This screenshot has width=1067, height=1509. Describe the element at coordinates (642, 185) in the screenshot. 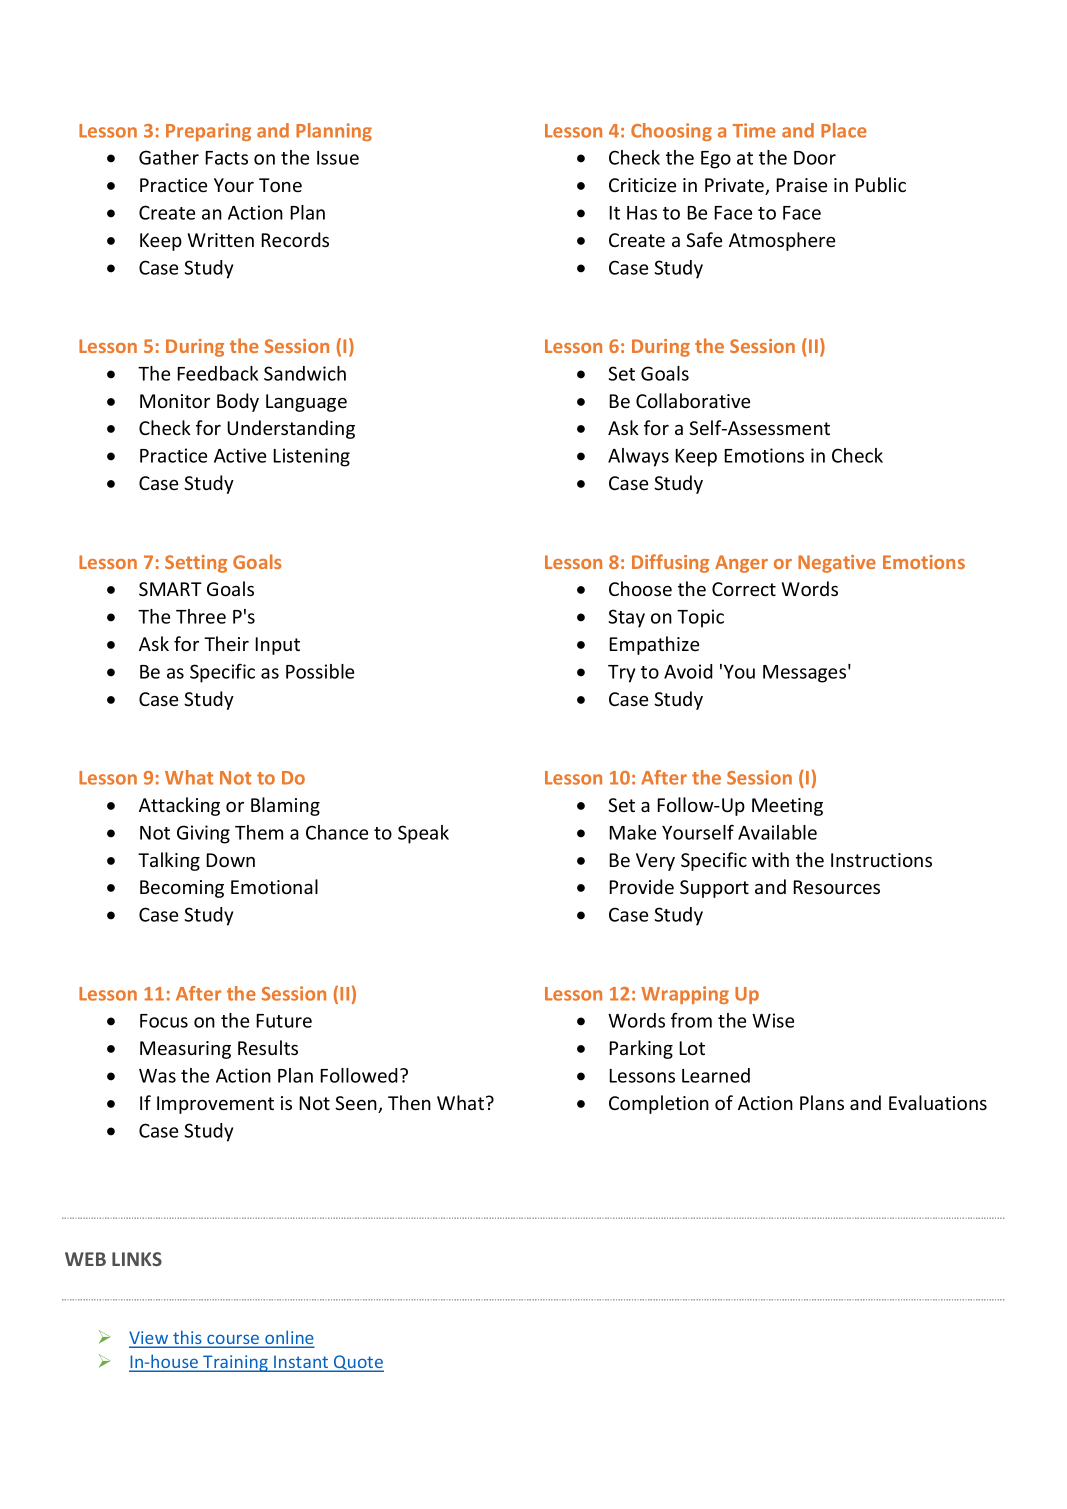

I see `Criticize` at that location.
